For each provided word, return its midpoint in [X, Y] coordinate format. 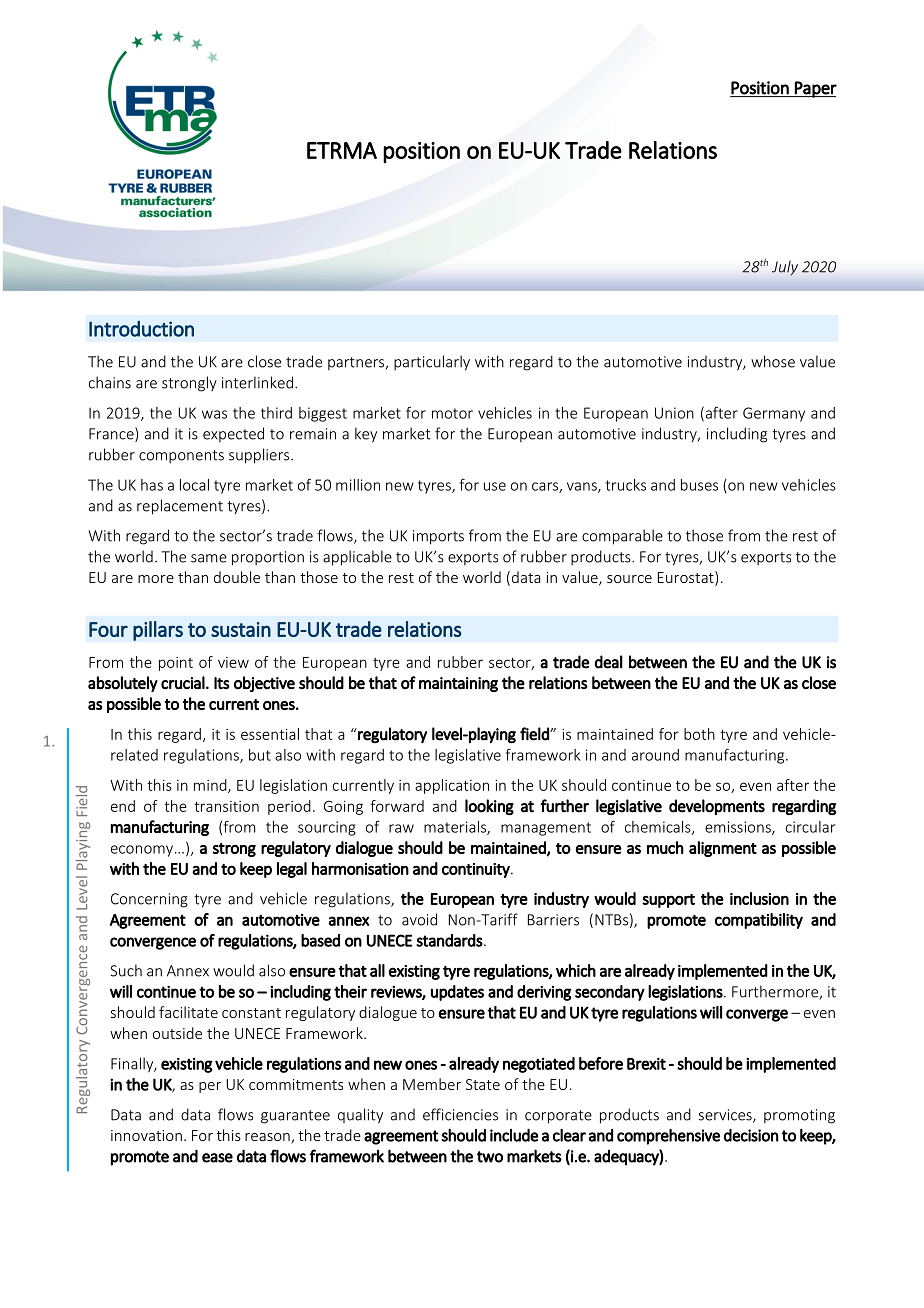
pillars [158, 631]
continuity [477, 870]
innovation [146, 1135]
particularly [432, 363]
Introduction [141, 328]
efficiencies [460, 1114]
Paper [815, 89]
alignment [723, 849]
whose [773, 361]
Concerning [149, 900]
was [214, 414]
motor [452, 413]
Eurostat [687, 578]
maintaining [458, 684]
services [726, 1116]
